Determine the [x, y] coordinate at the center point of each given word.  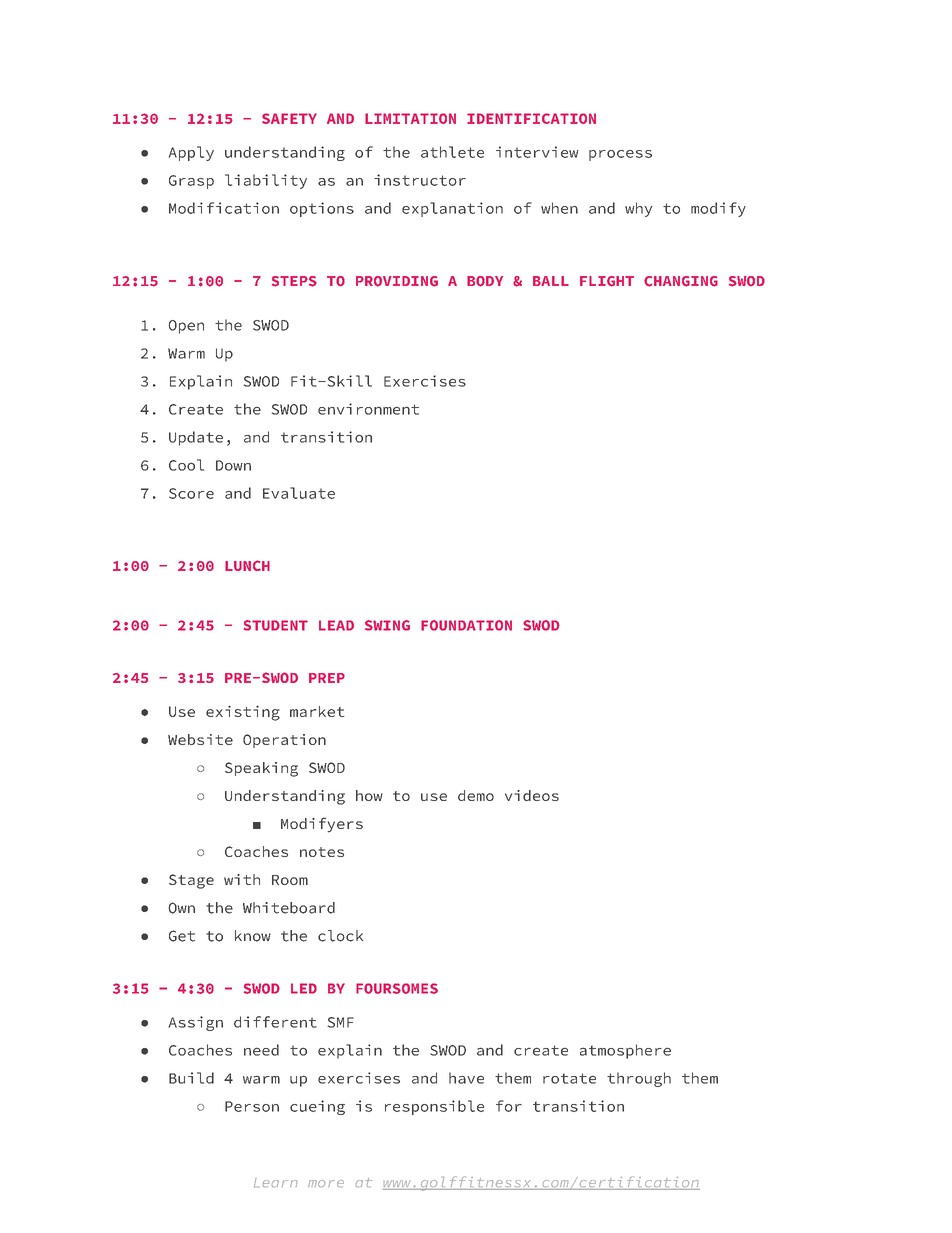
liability [266, 181]
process [620, 155]
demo [476, 795]
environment [368, 409]
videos [532, 795]
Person [252, 1106]
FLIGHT [607, 281]
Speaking [261, 769]
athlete [452, 152]
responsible [434, 1107]
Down [233, 465]
